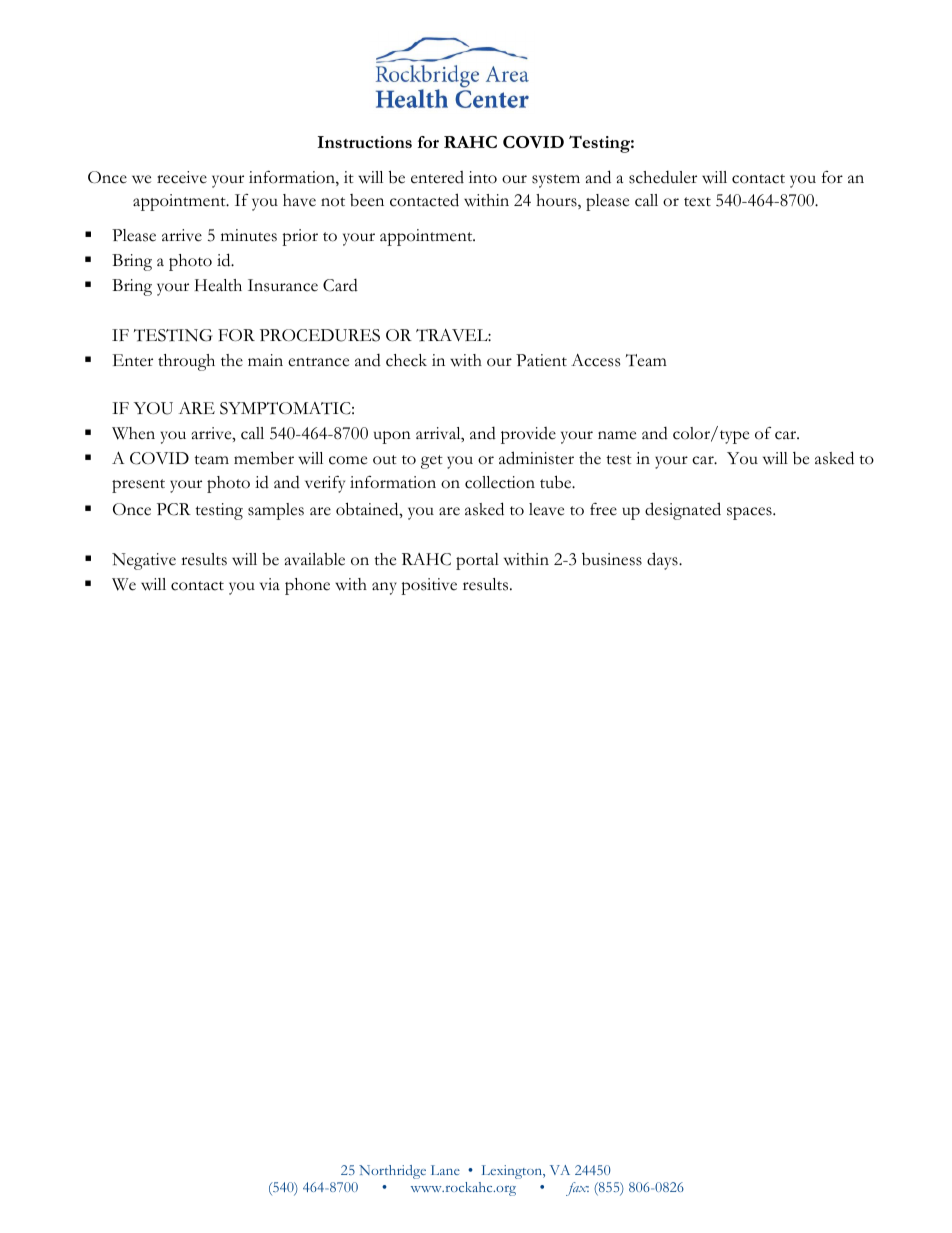  What do you see at coordinates (683, 511) in the screenshot?
I see `designated` at bounding box center [683, 511].
